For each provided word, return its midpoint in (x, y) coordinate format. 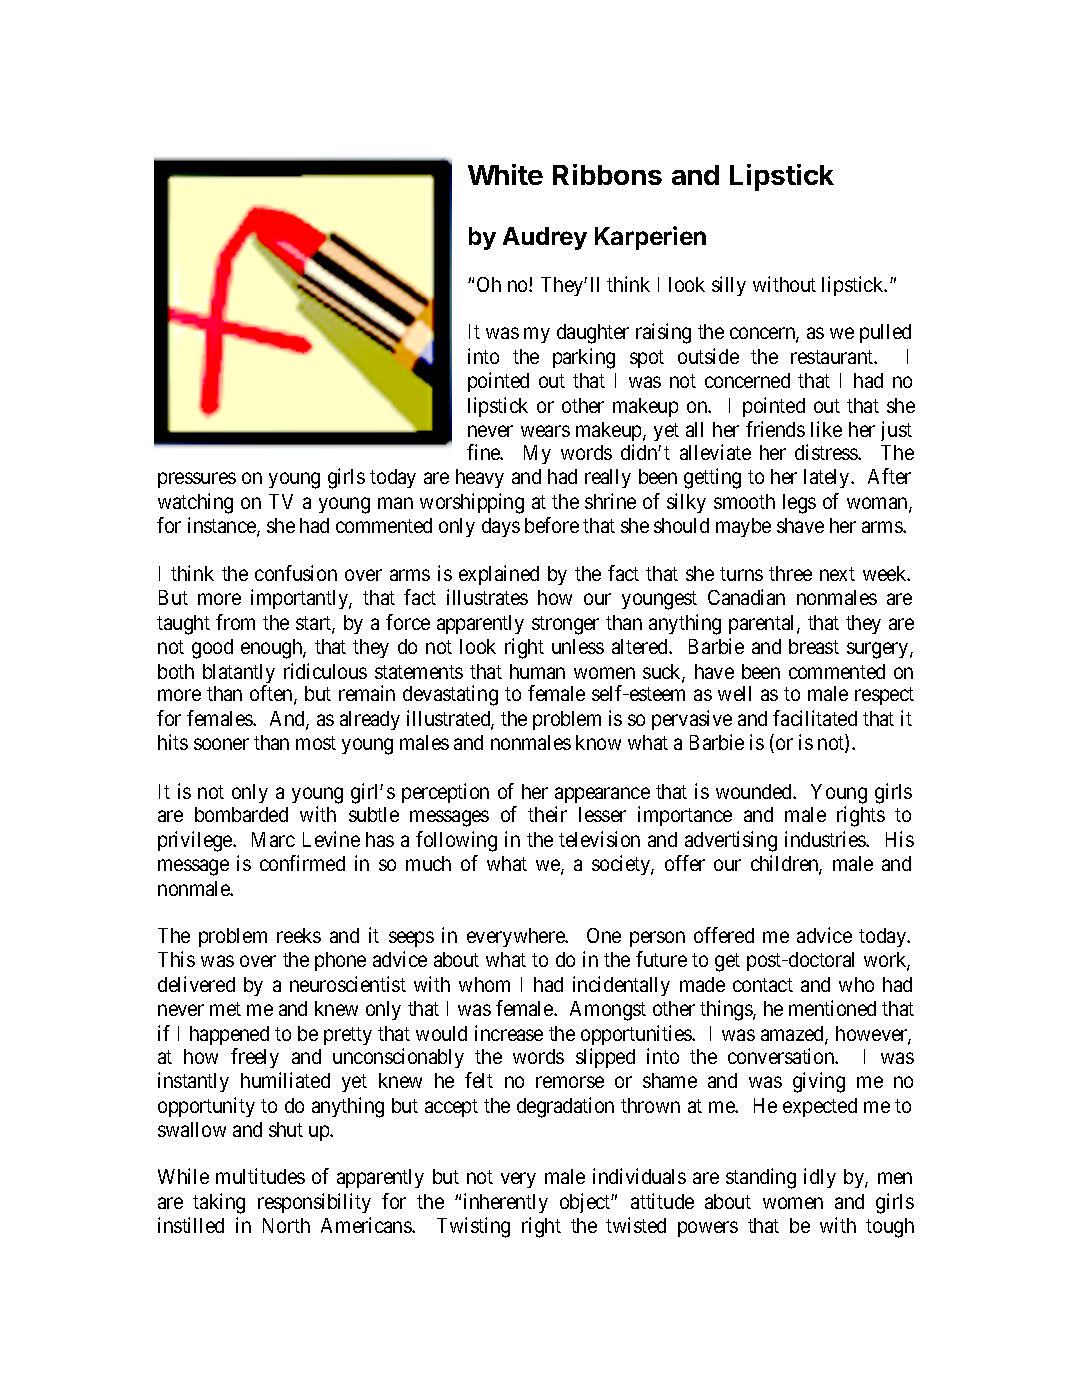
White (505, 174)
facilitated (815, 718)
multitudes (260, 1176)
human (537, 671)
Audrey (545, 238)
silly (729, 286)
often (272, 694)
